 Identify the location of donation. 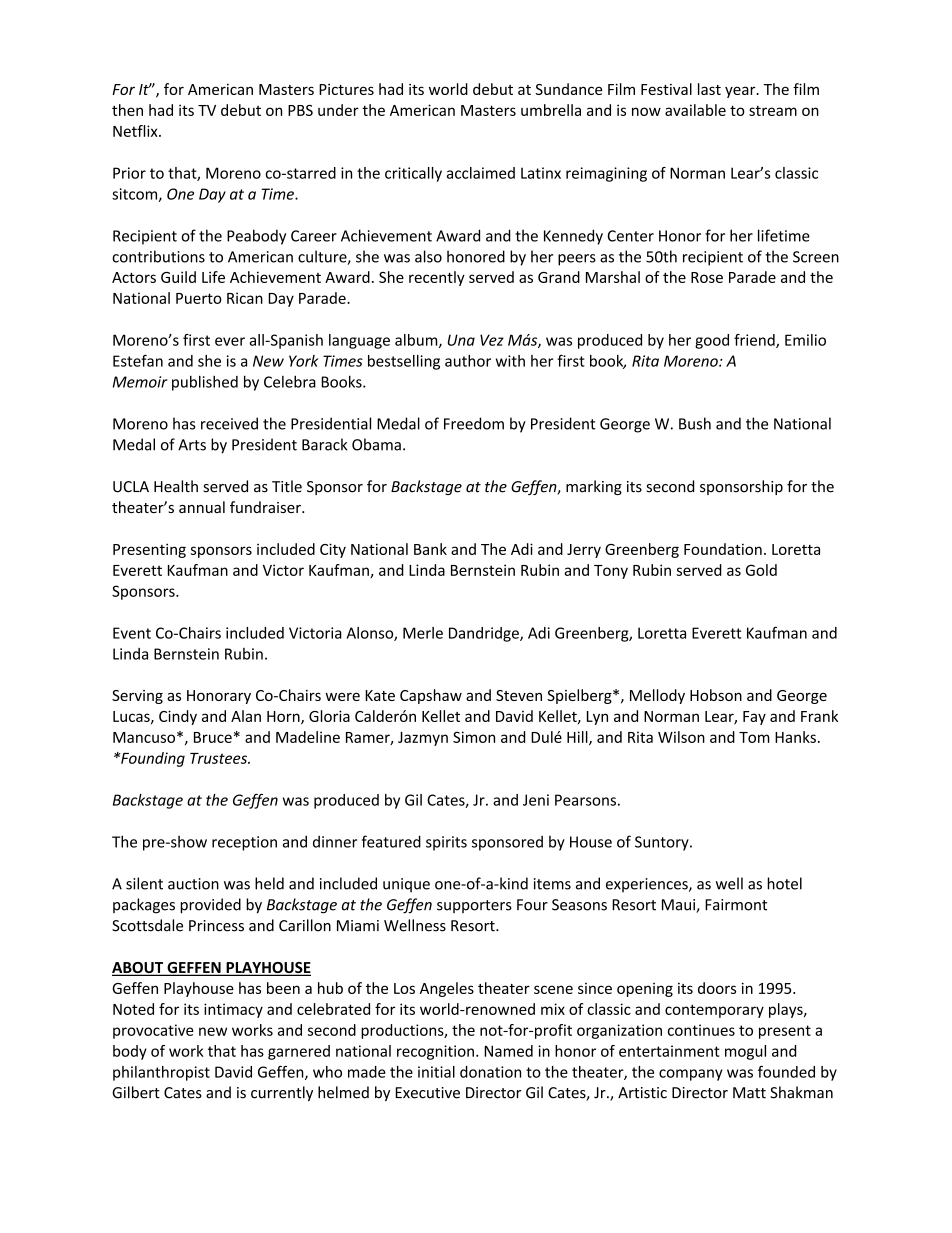
(490, 1072).
